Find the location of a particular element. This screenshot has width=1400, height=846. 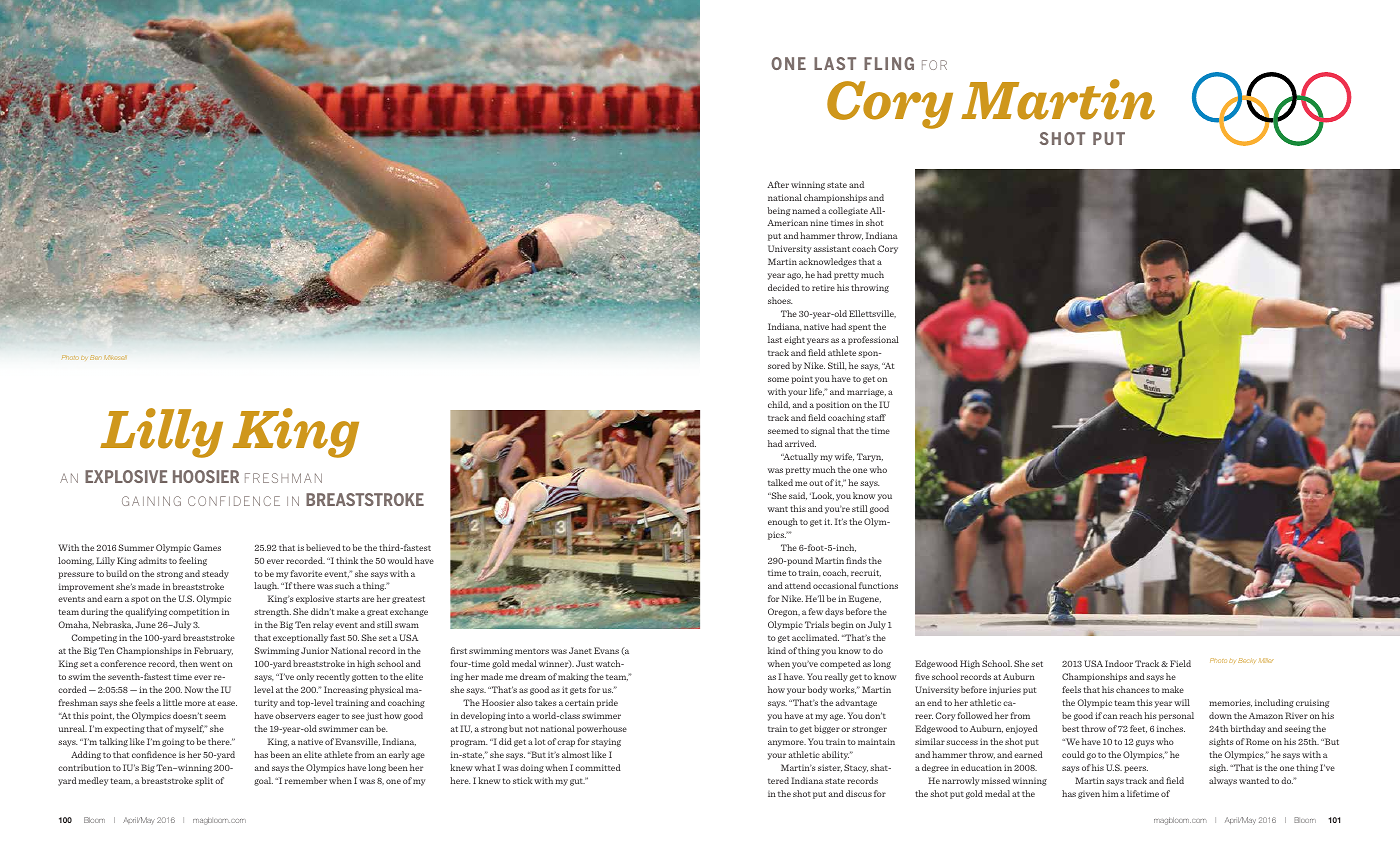

After is located at coordinates (778, 184).
